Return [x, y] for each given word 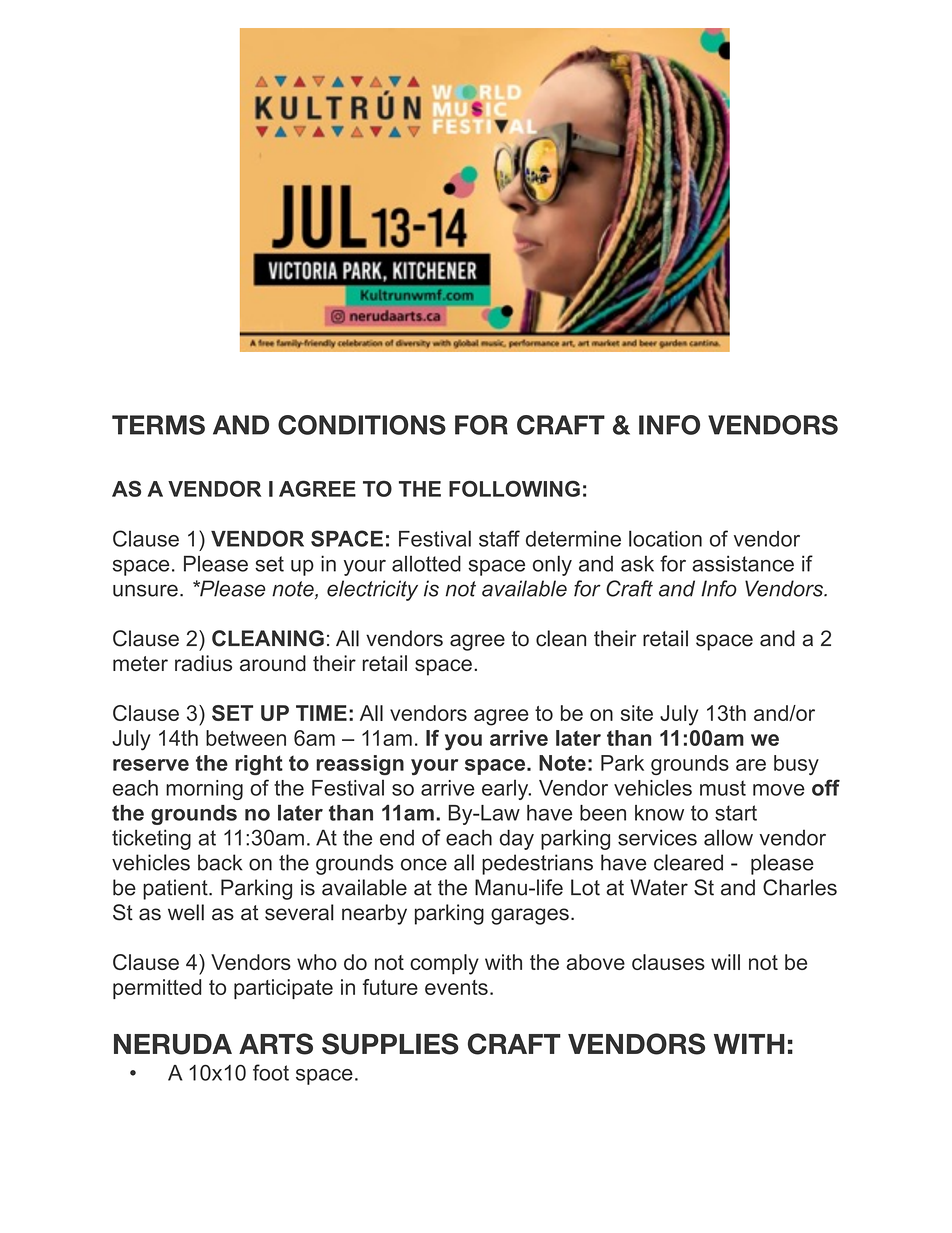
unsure [145, 590]
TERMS [158, 425]
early [506, 789]
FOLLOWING [514, 488]
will [725, 962]
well [186, 912]
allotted [426, 563]
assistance [743, 563]
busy [796, 765]
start [736, 813]
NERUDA [173, 1044]
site [637, 713]
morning [204, 790]
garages [530, 916]
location [665, 538]
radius [203, 663]
